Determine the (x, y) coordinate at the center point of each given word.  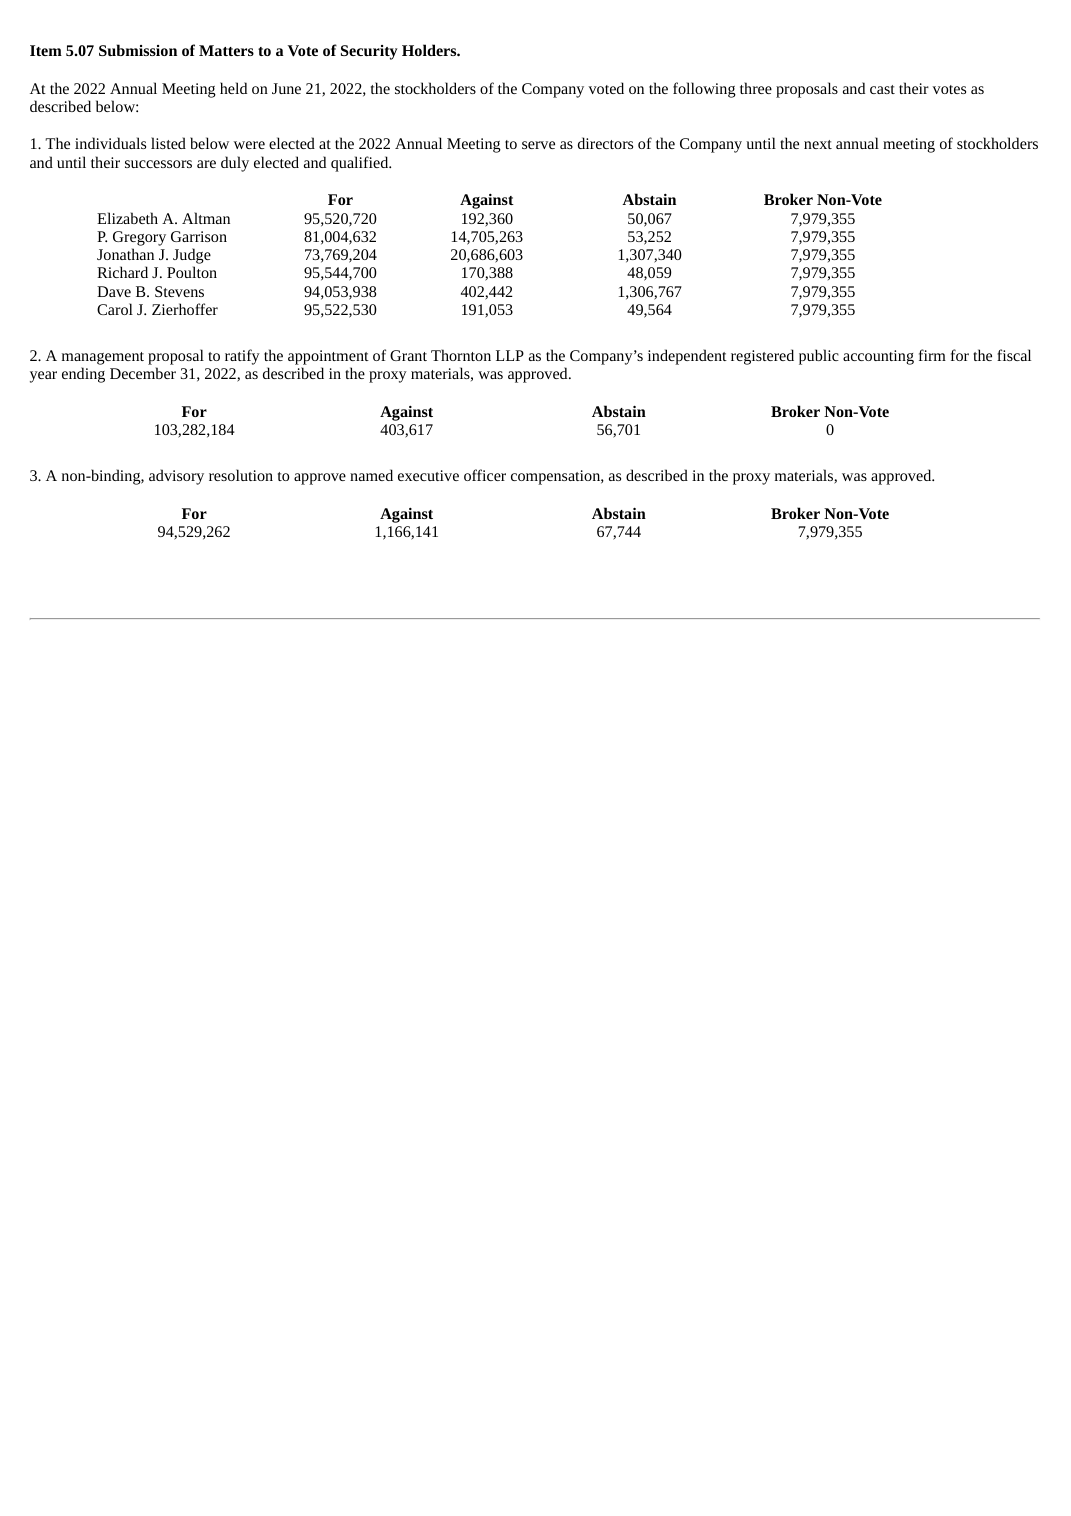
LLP (510, 355)
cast (882, 89)
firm (932, 355)
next (818, 144)
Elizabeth (127, 218)
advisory (176, 477)
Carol (115, 309)
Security (369, 52)
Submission (138, 50)
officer (485, 475)
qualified (361, 164)
